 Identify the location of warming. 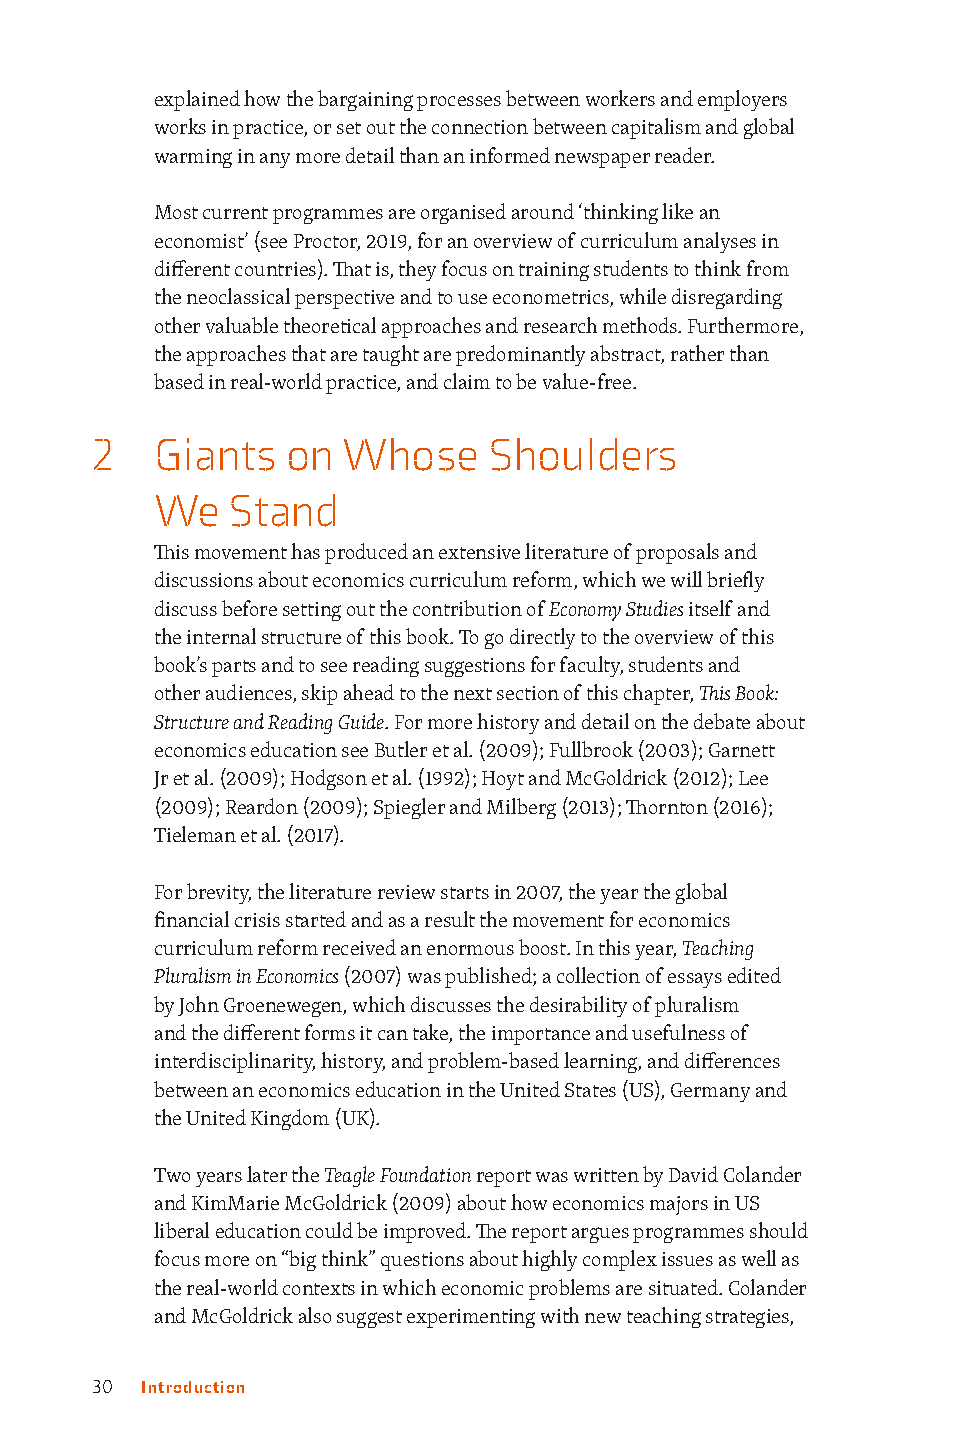
(193, 158).
